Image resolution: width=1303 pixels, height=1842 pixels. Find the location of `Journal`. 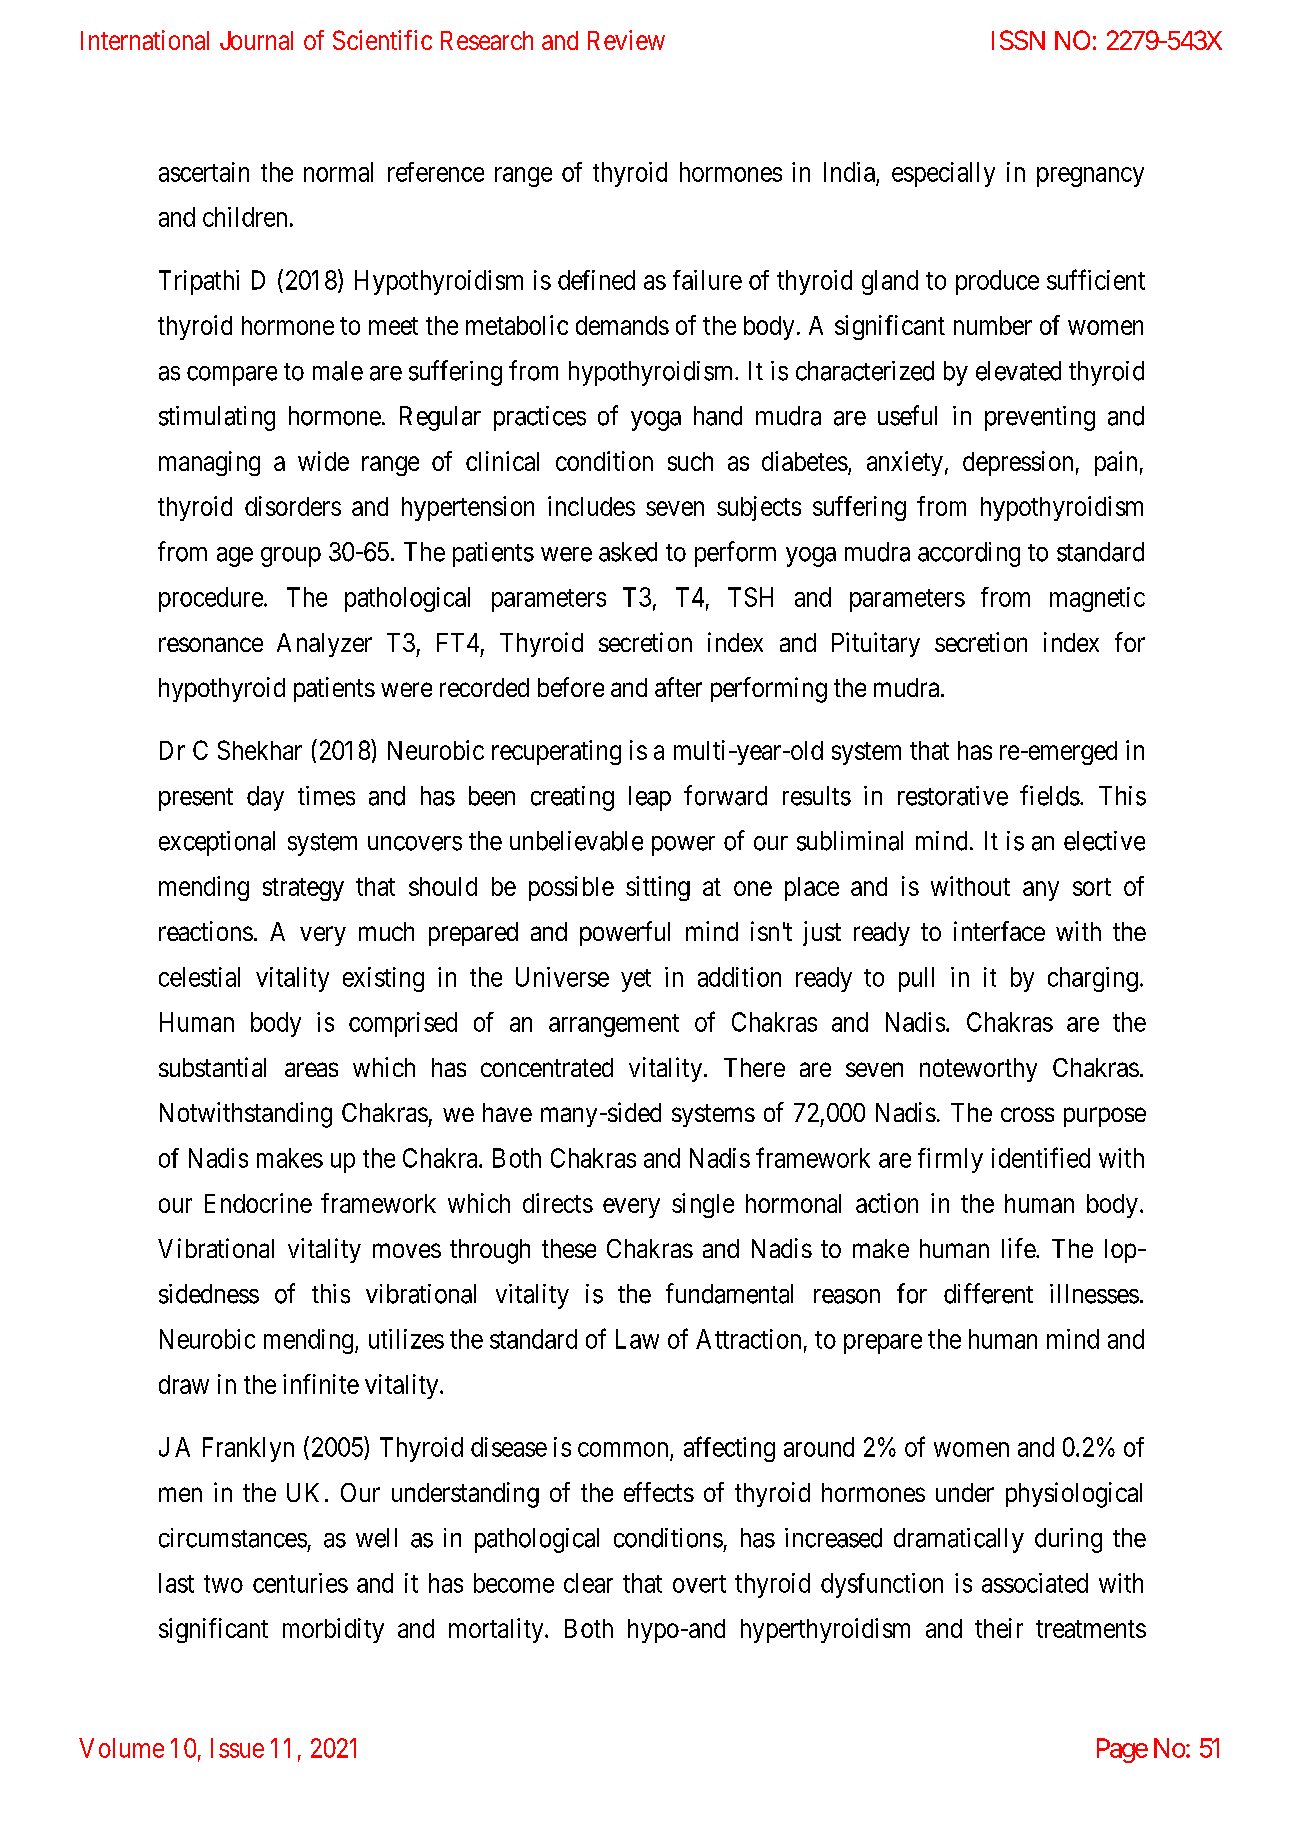

Journal is located at coordinates (256, 40).
